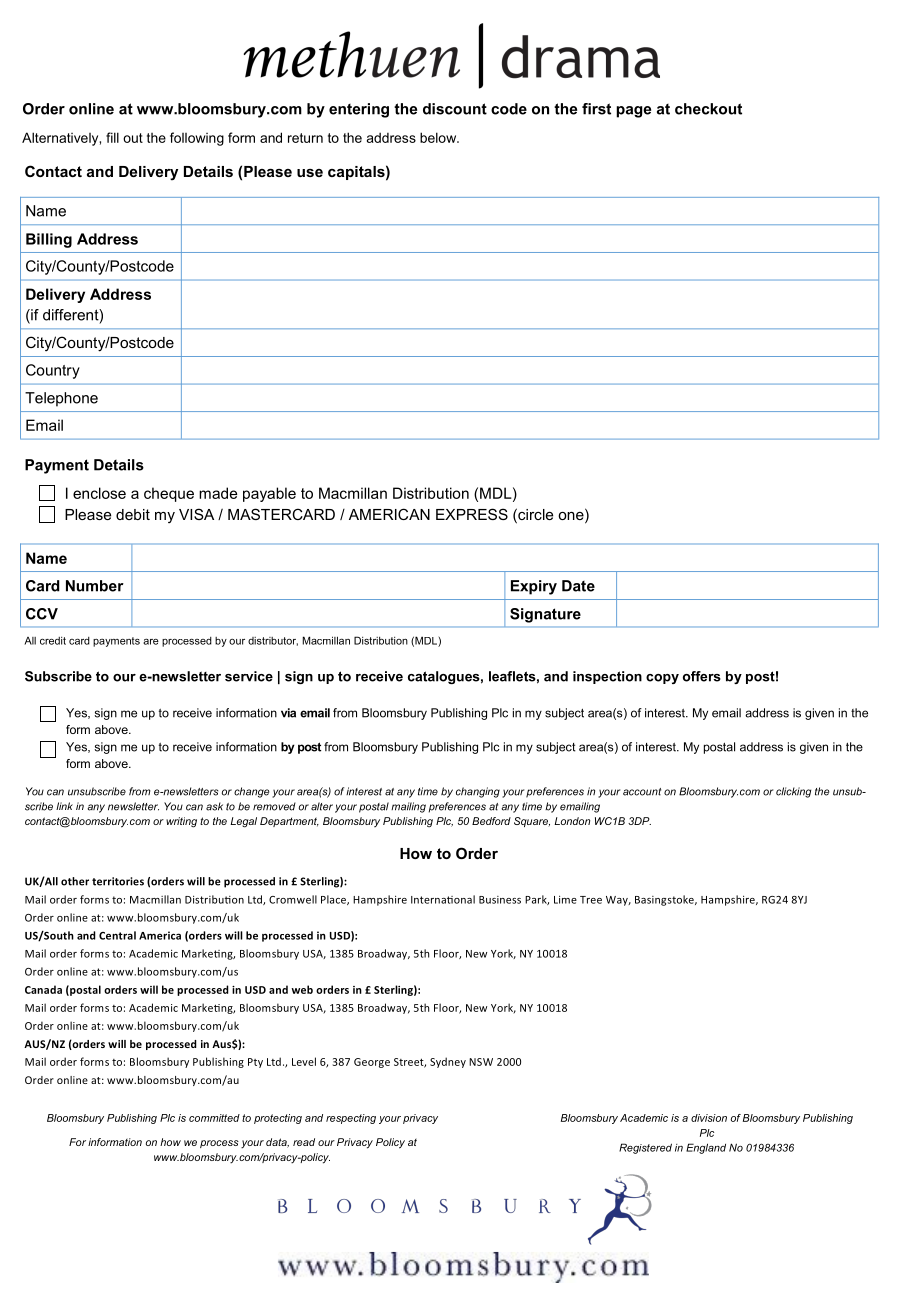 The width and height of the screenshot is (924, 1308). What do you see at coordinates (112, 137) in the screenshot?
I see `fill` at bounding box center [112, 137].
